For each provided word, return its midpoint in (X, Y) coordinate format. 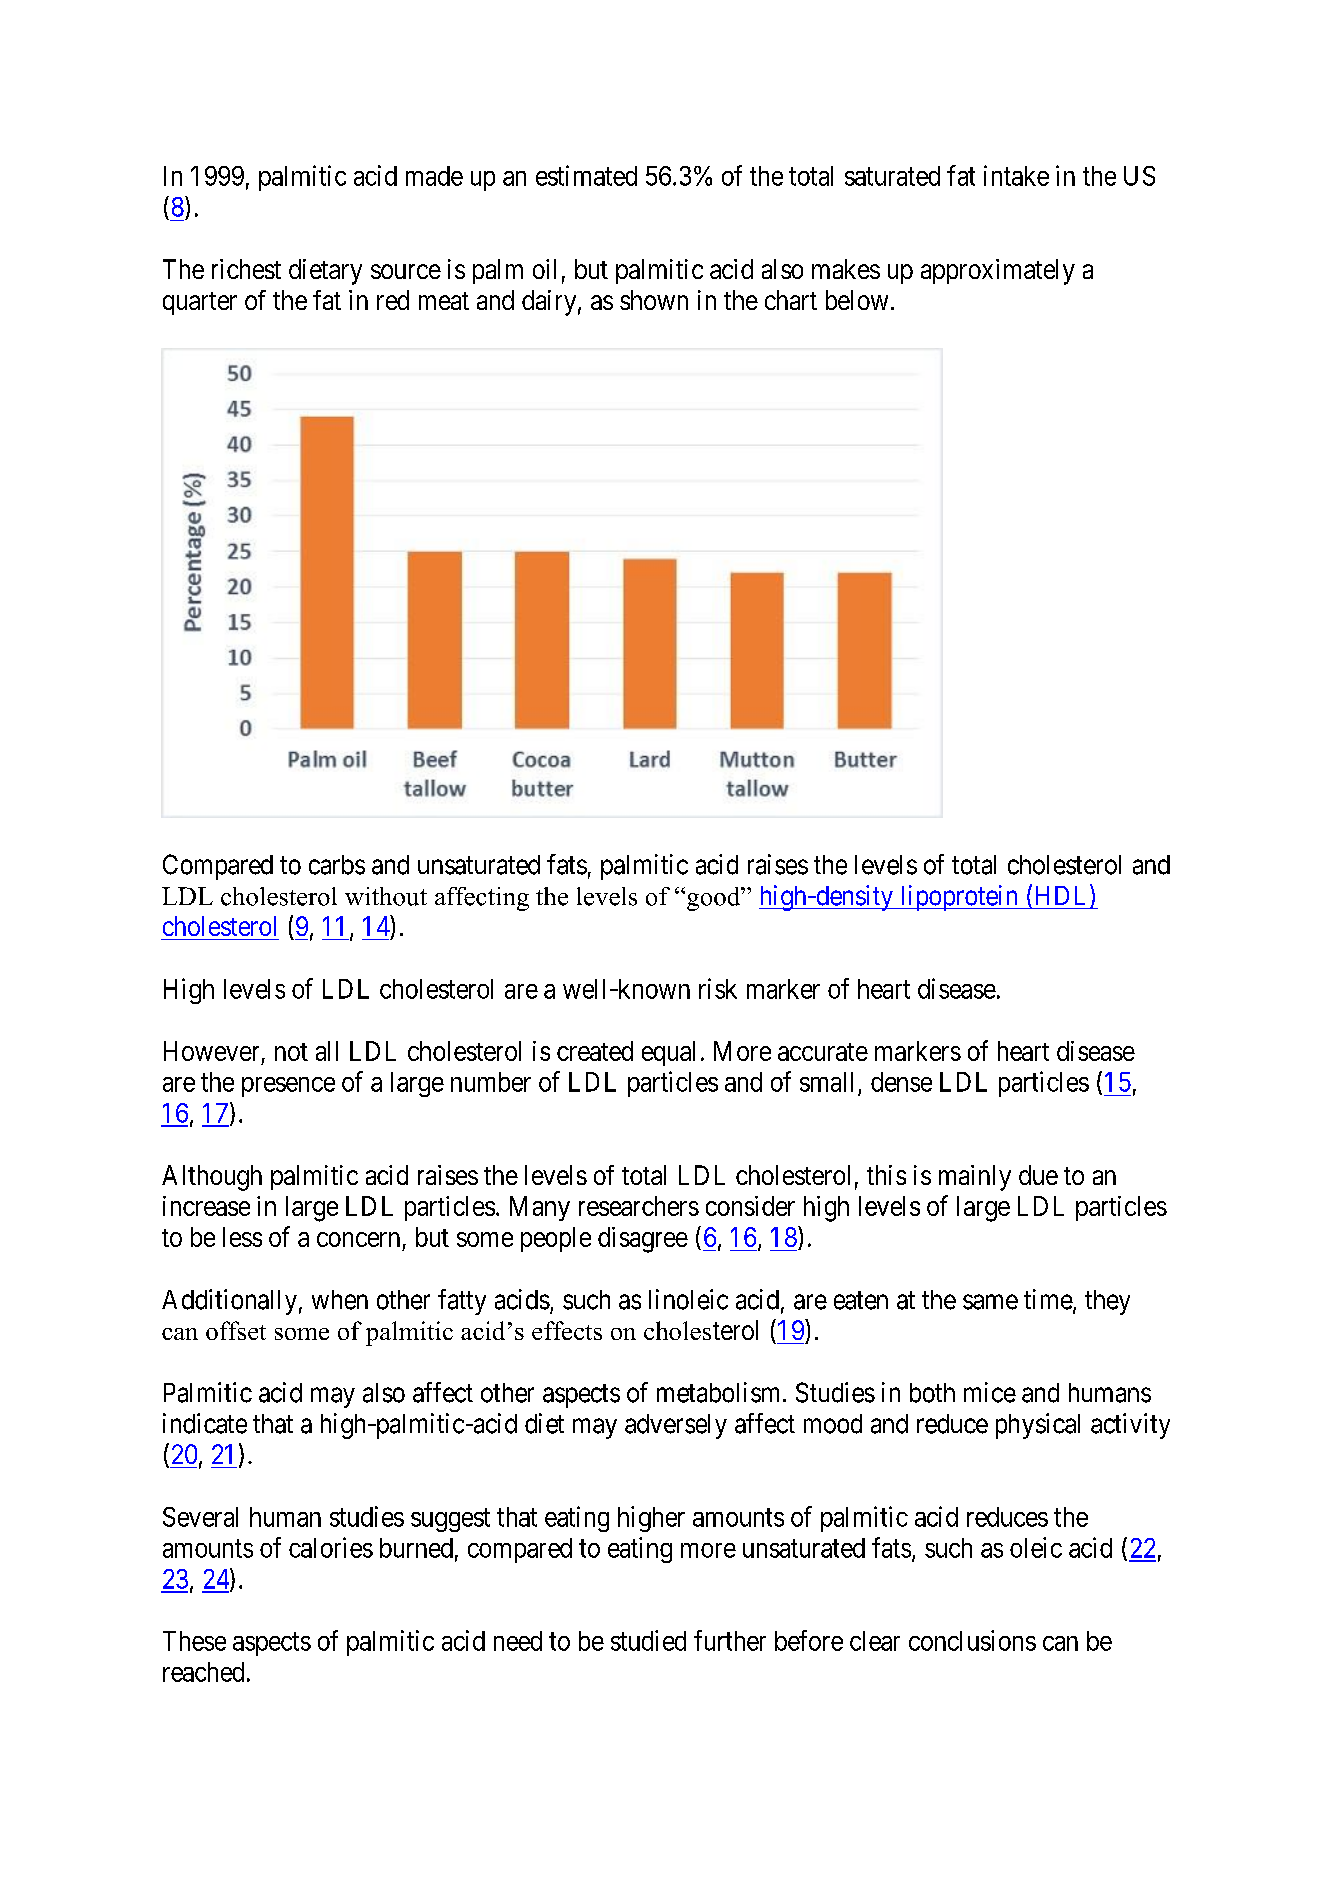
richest (246, 269)
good (715, 899)
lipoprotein (959, 898)
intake (1016, 175)
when (340, 1300)
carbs (337, 865)
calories (331, 1547)
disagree (643, 1240)
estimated (586, 175)
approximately (998, 272)
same (990, 1302)
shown (654, 300)
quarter (200, 303)
